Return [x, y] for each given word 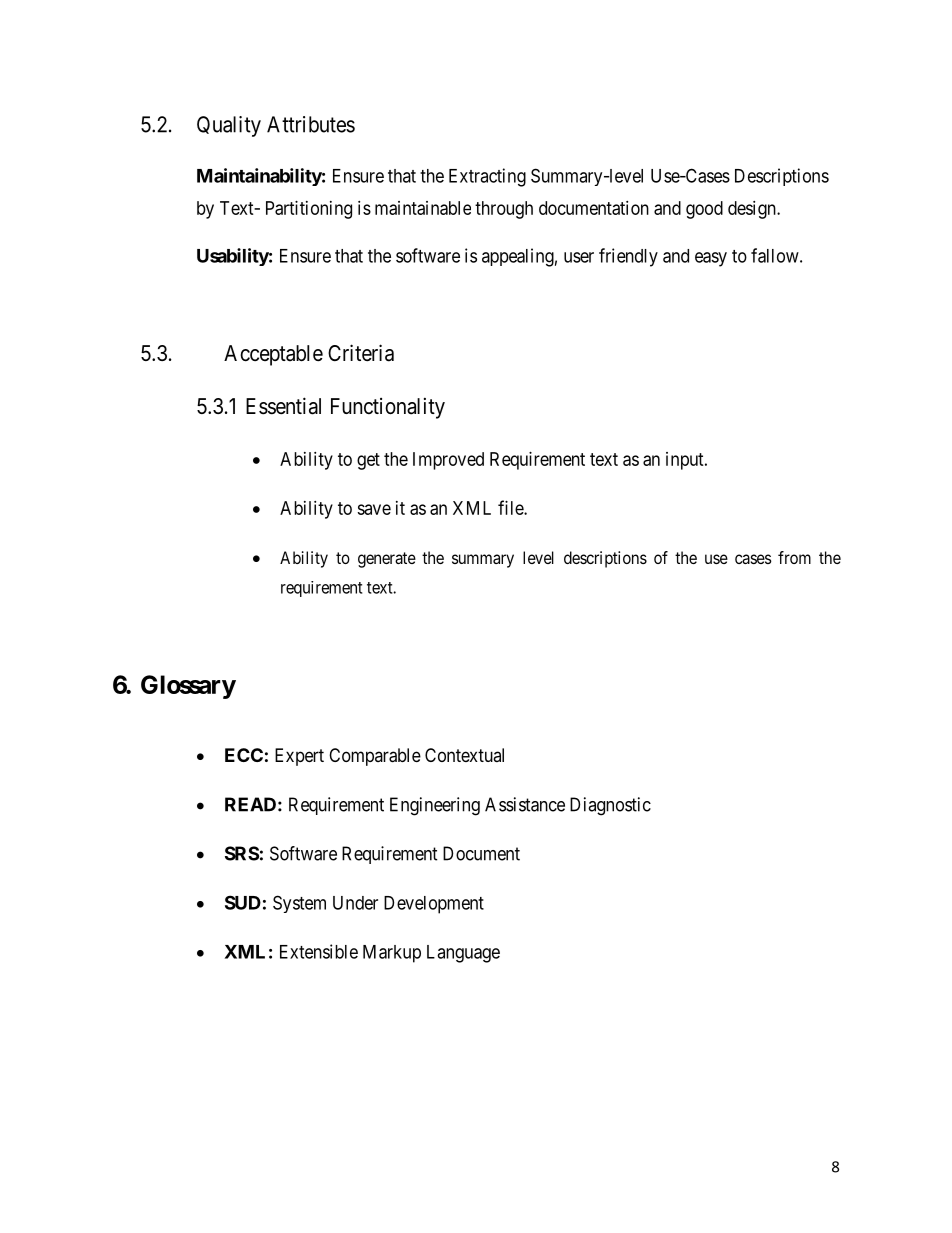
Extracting [487, 177]
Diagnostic [610, 806]
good [704, 210]
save [374, 509]
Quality [229, 126]
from [794, 557]
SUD [243, 902]
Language [463, 954]
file [511, 507]
